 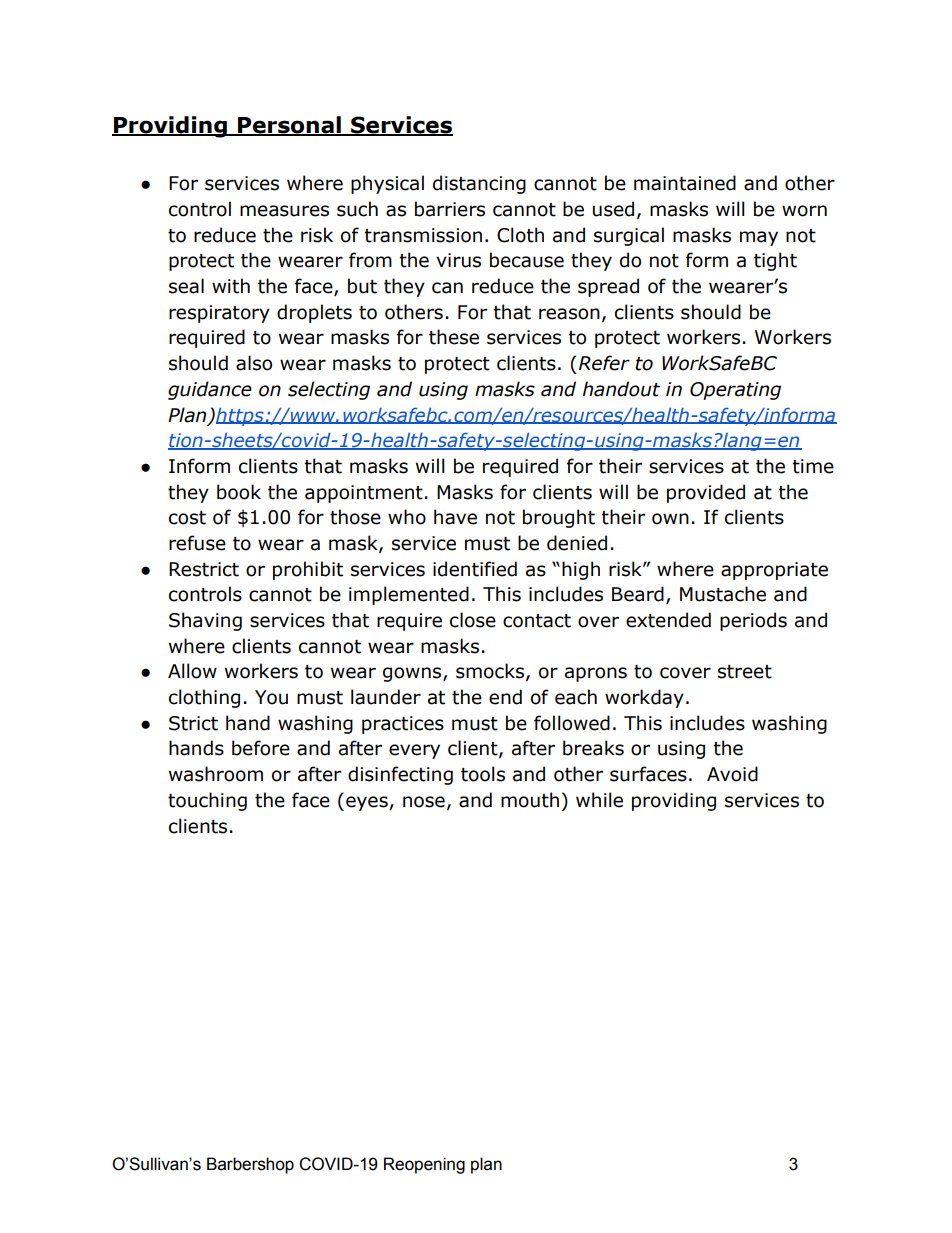 I want to click on also, so click(x=254, y=363).
